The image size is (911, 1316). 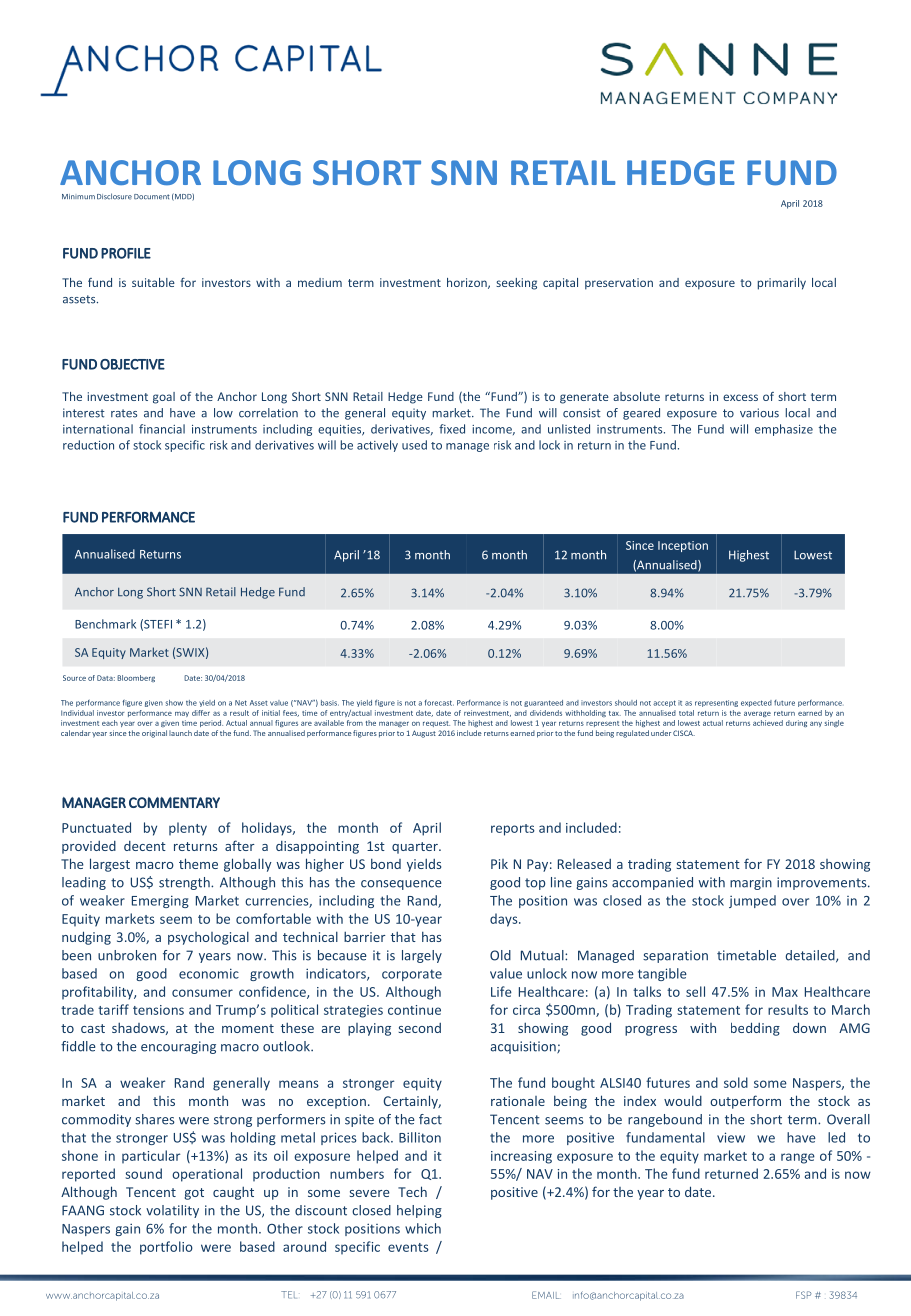 I want to click on used, so click(x=414, y=445).
